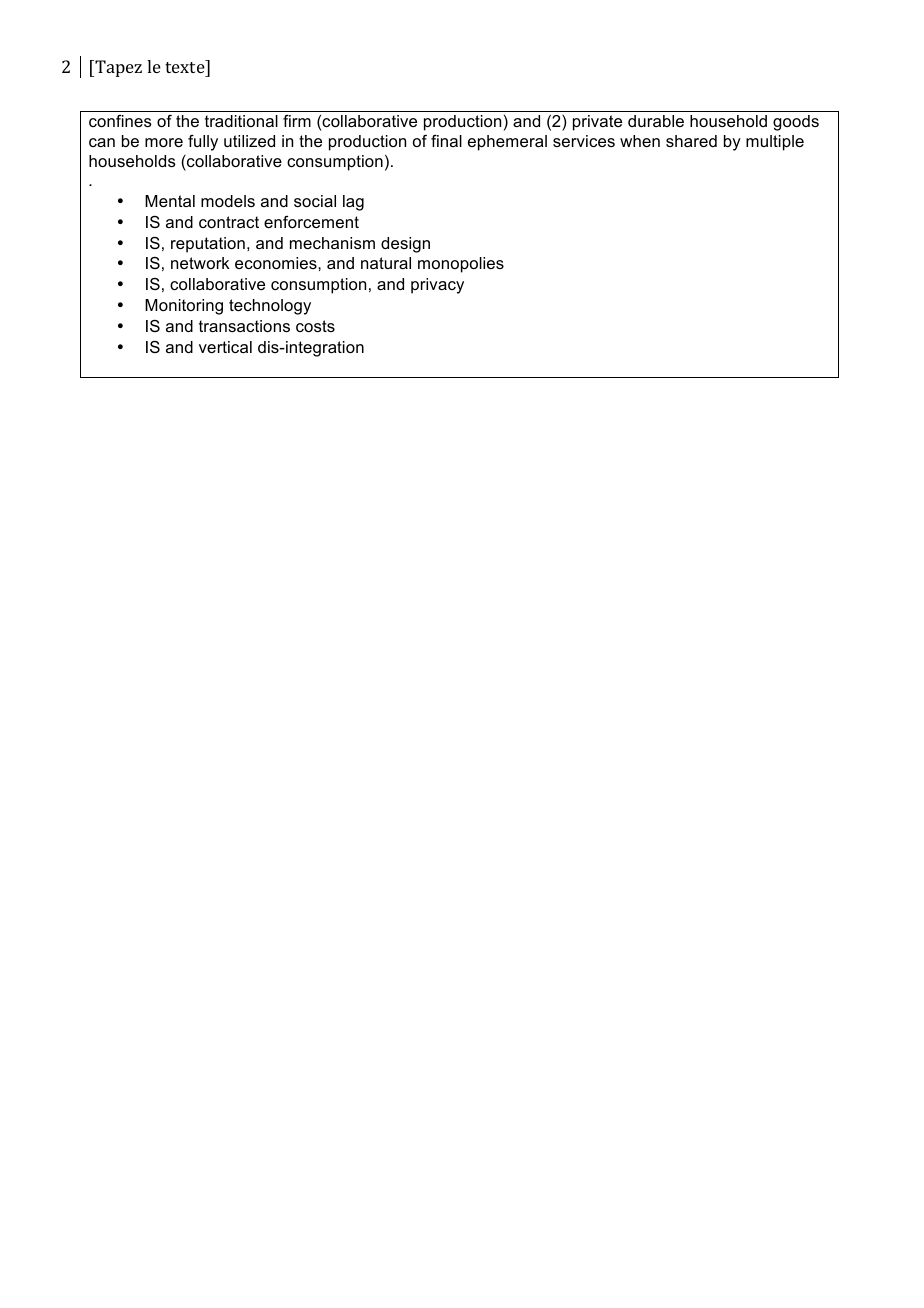  I want to click on Monitoring, so click(184, 307).
